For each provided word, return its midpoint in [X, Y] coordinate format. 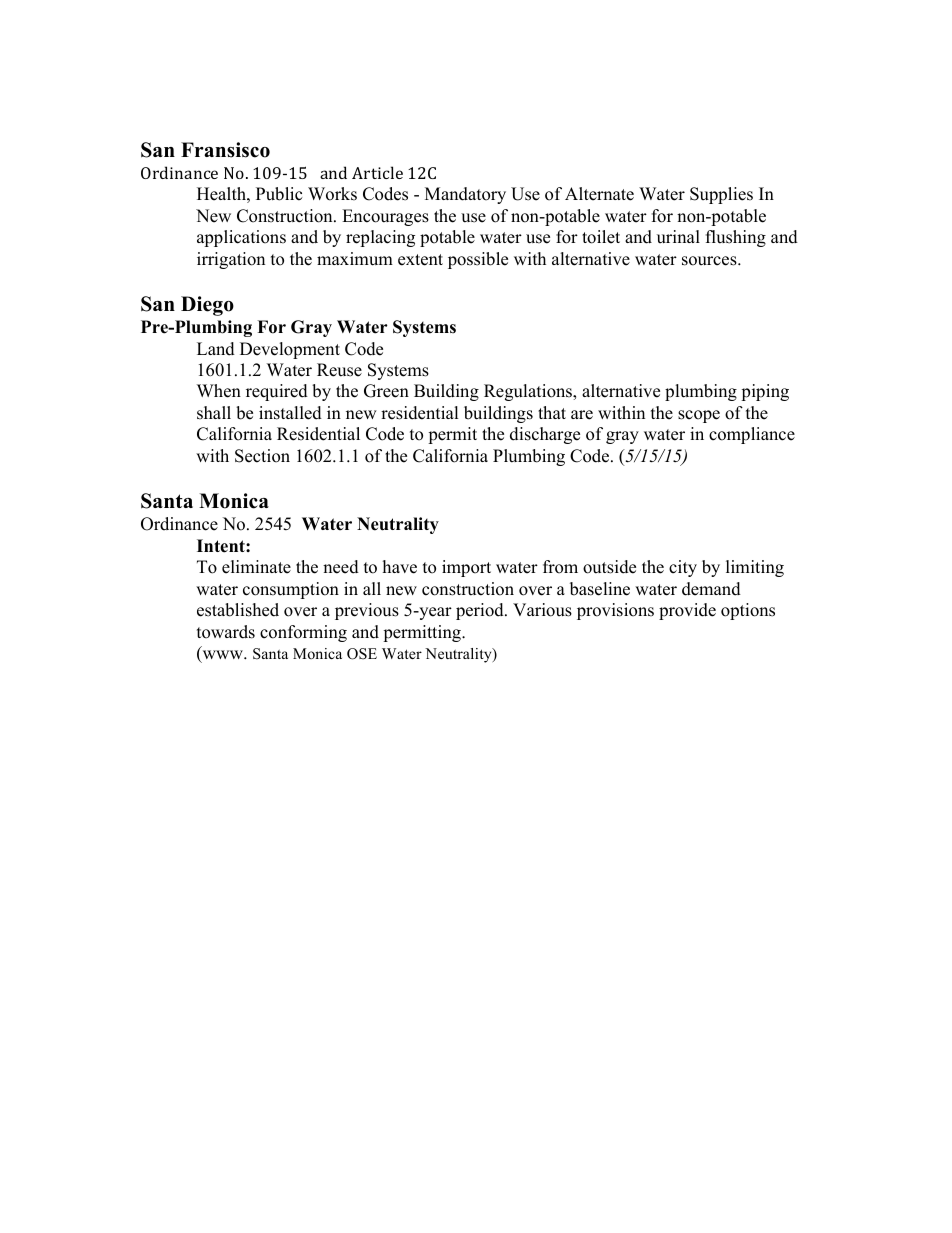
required [277, 392]
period [481, 611]
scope [699, 416]
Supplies [721, 195]
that [552, 412]
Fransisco [225, 150]
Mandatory [465, 195]
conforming [303, 633]
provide [687, 611]
